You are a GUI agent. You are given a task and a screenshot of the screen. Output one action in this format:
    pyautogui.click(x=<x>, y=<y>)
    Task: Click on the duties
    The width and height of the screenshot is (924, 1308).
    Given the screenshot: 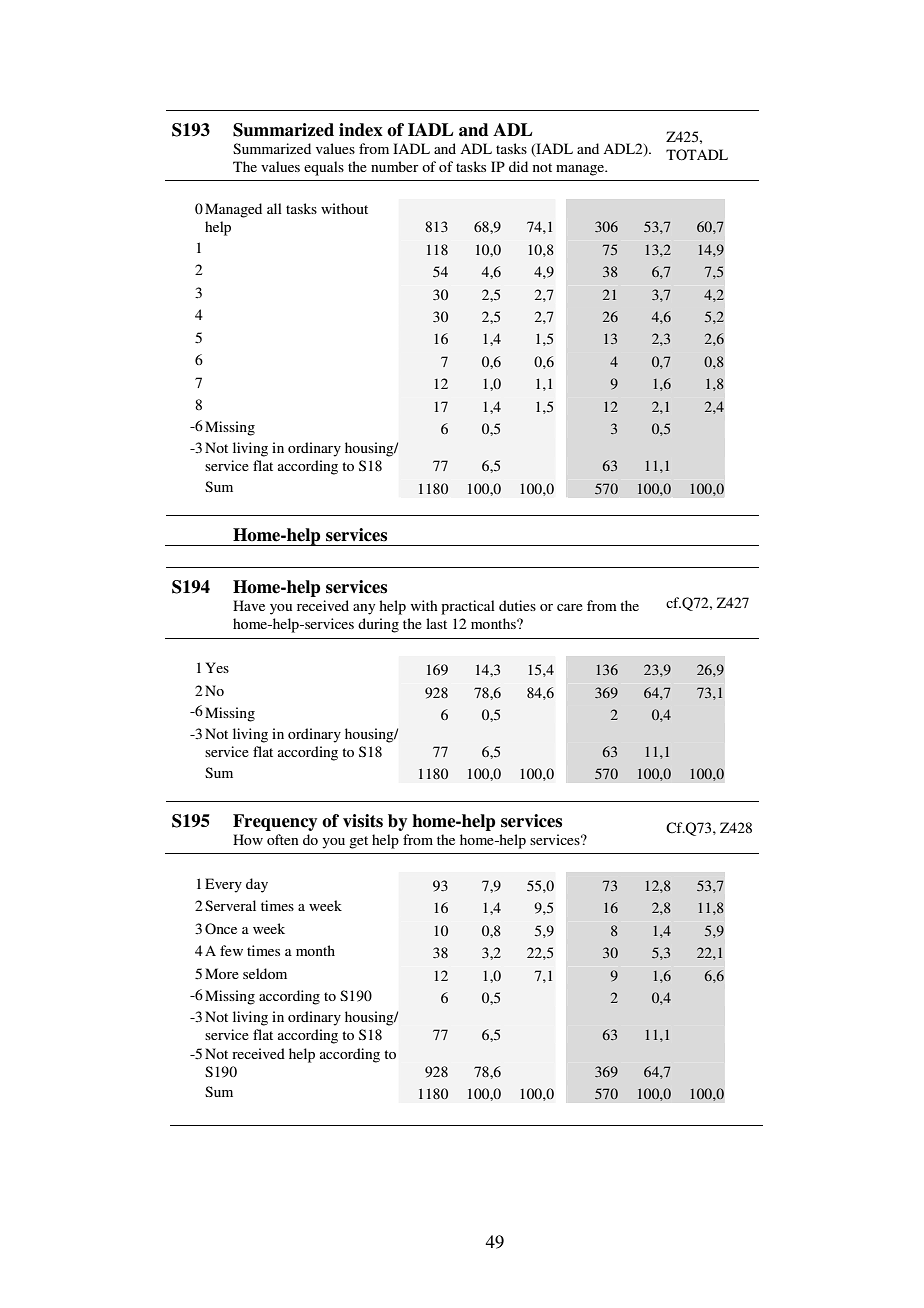 What is the action you would take?
    pyautogui.click(x=517, y=605)
